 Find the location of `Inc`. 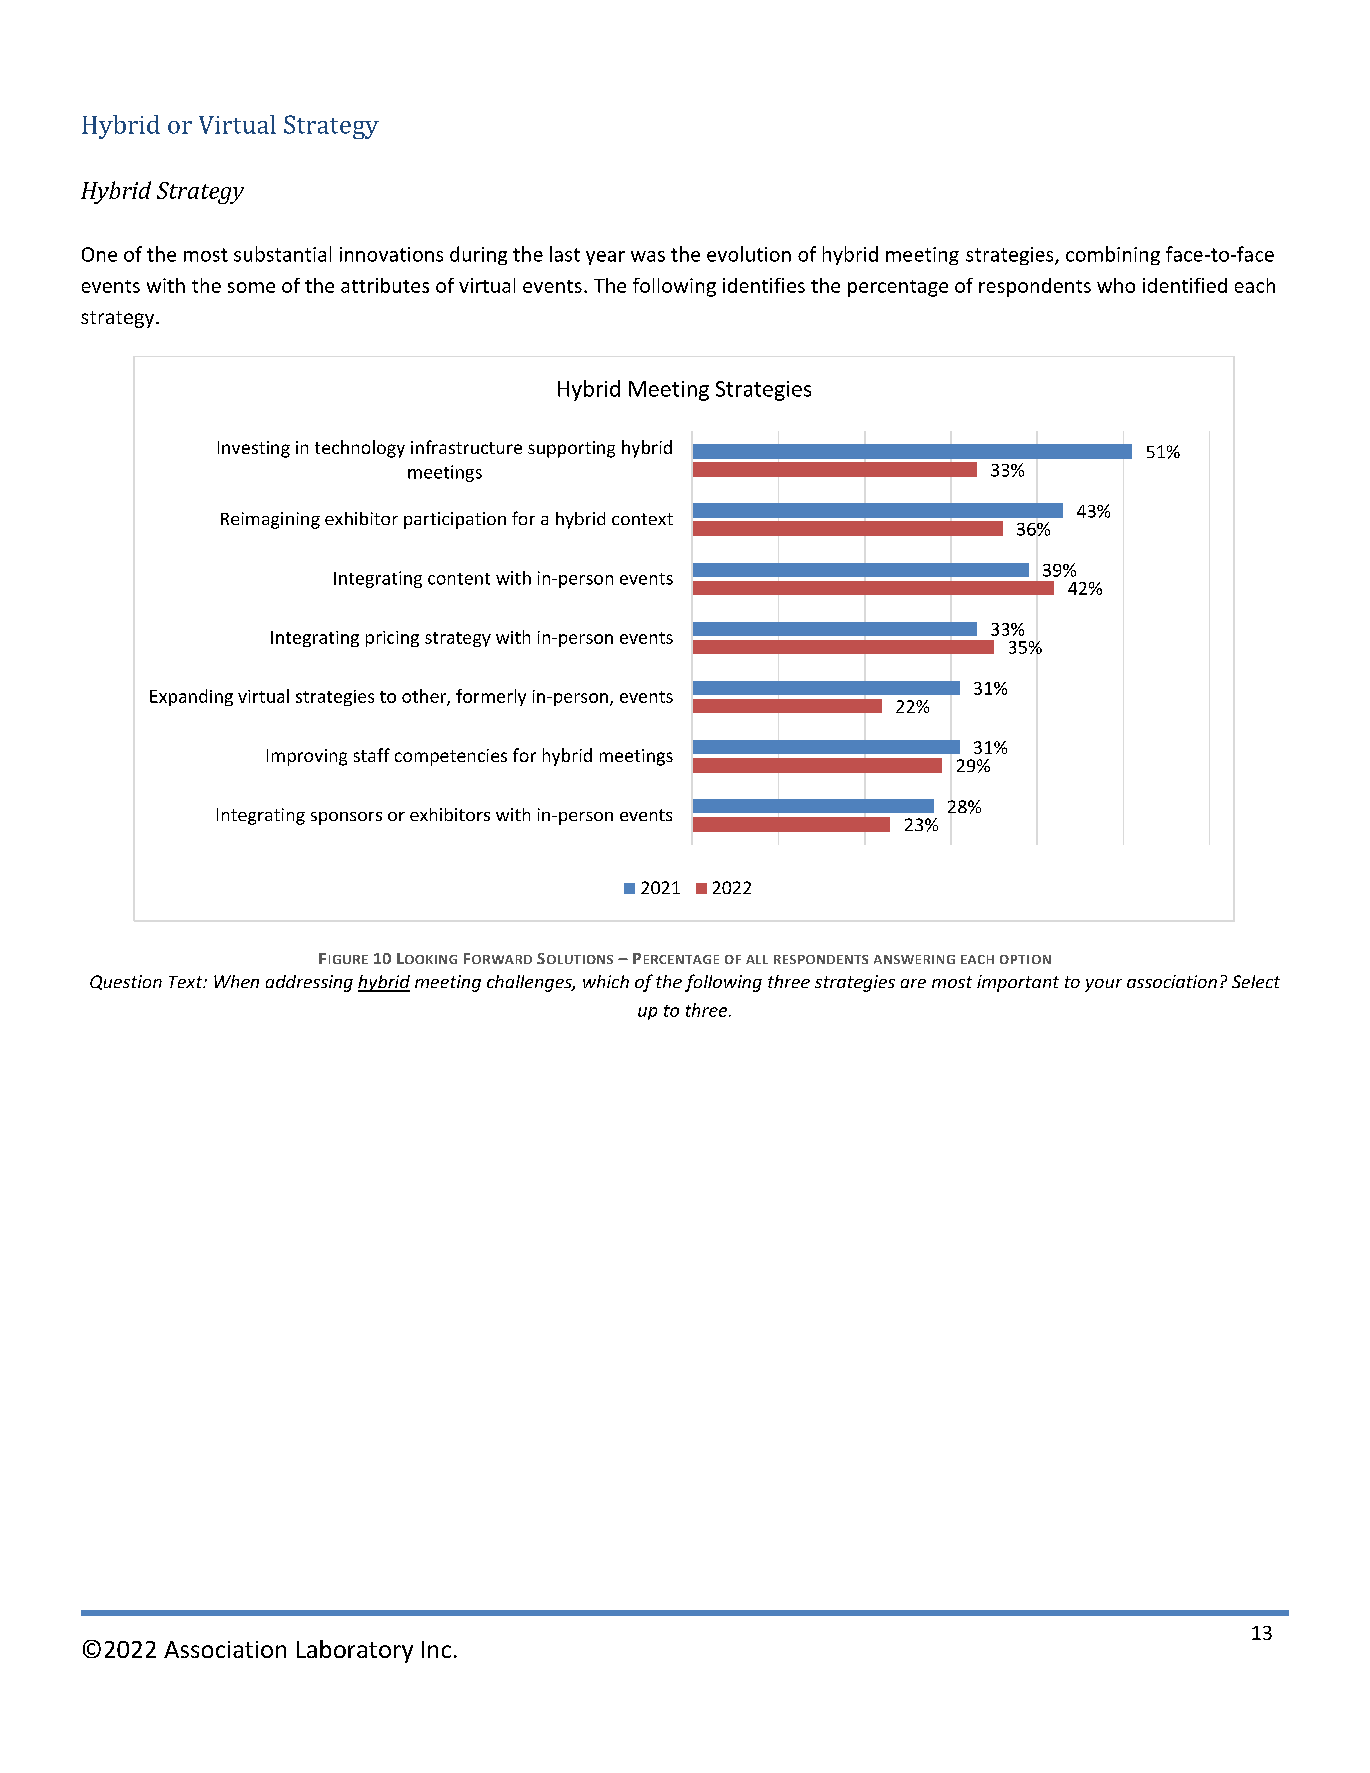

Inc is located at coordinates (436, 1649).
